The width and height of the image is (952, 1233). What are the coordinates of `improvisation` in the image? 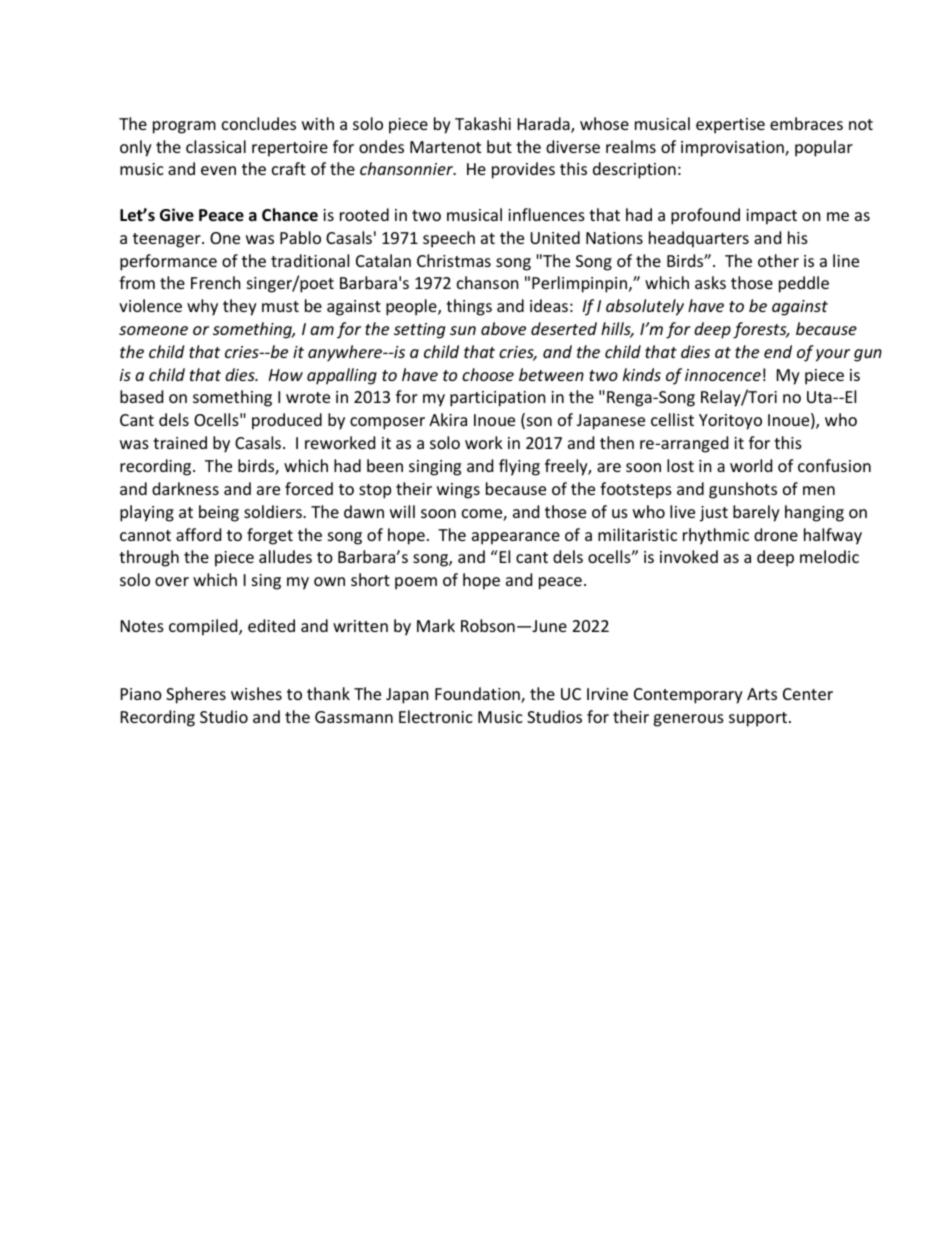 It's located at (733, 149).
